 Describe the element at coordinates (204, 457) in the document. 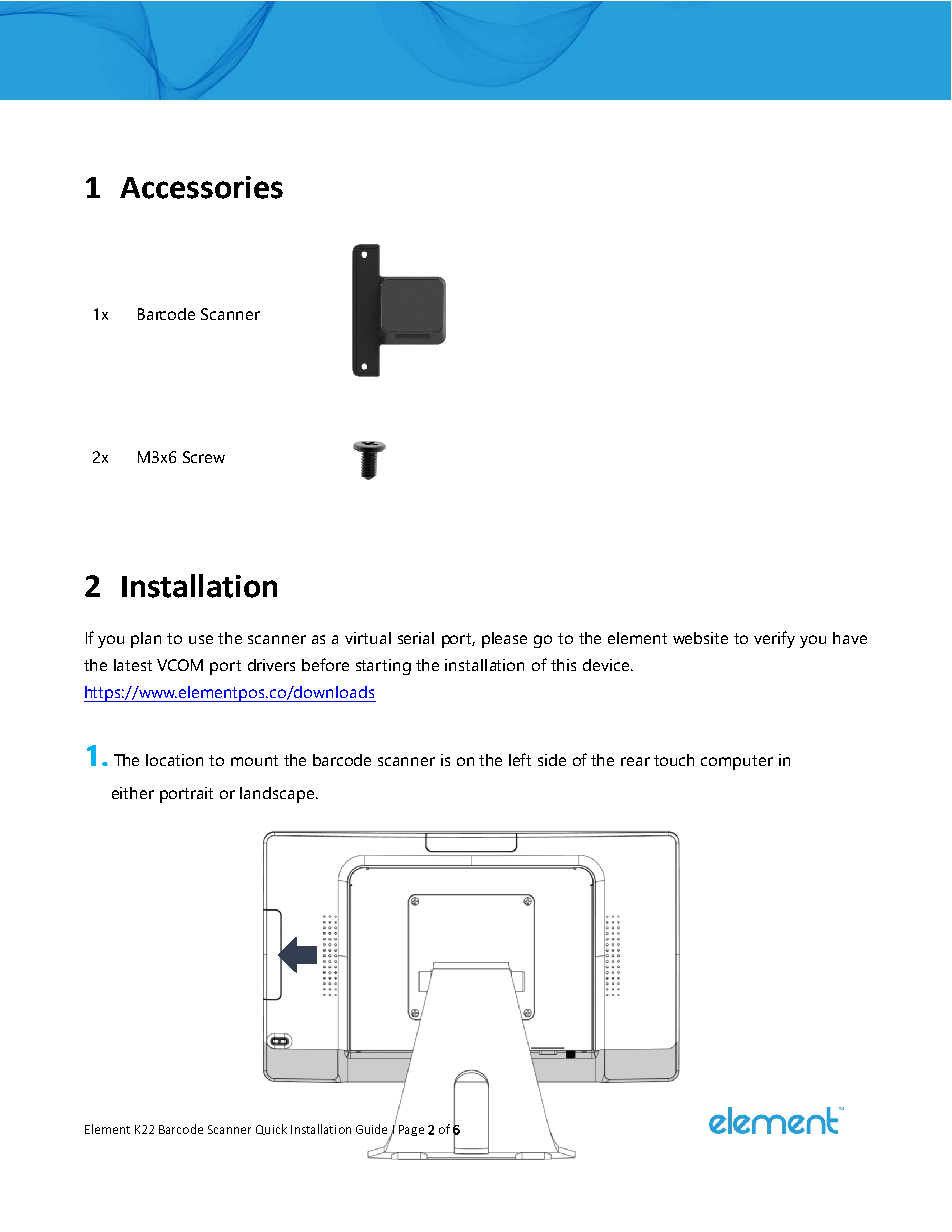

I see `Screw` at that location.
